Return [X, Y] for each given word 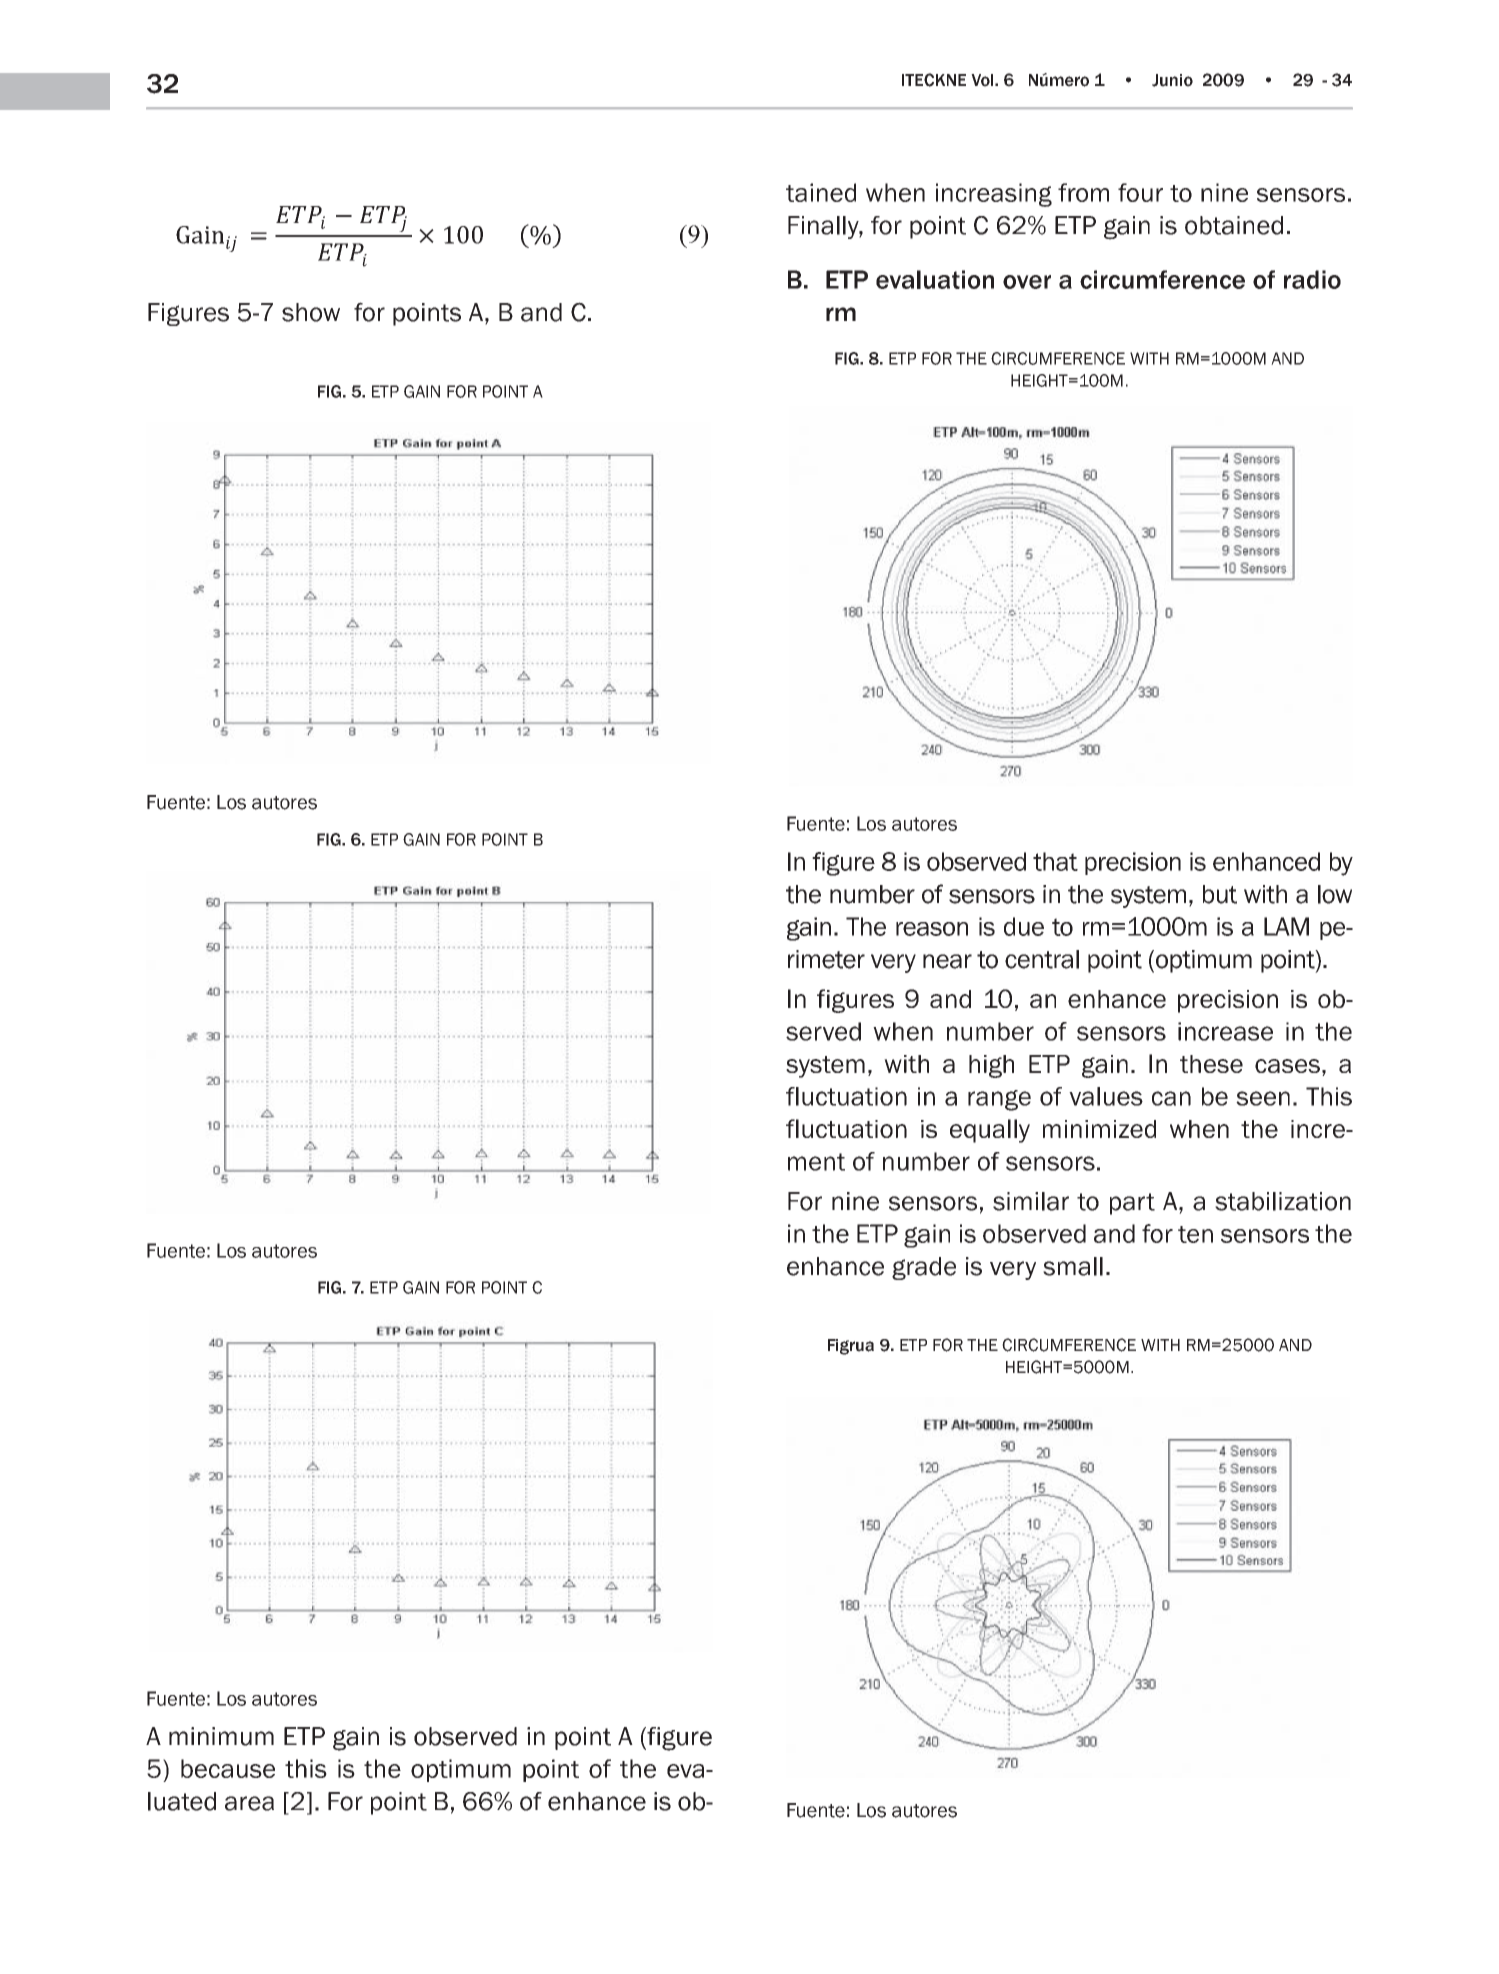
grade [924, 1268]
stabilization [1283, 1201]
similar [1031, 1201]
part [1132, 1204]
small [1073, 1266]
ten [1195, 1234]
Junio [1172, 80]
